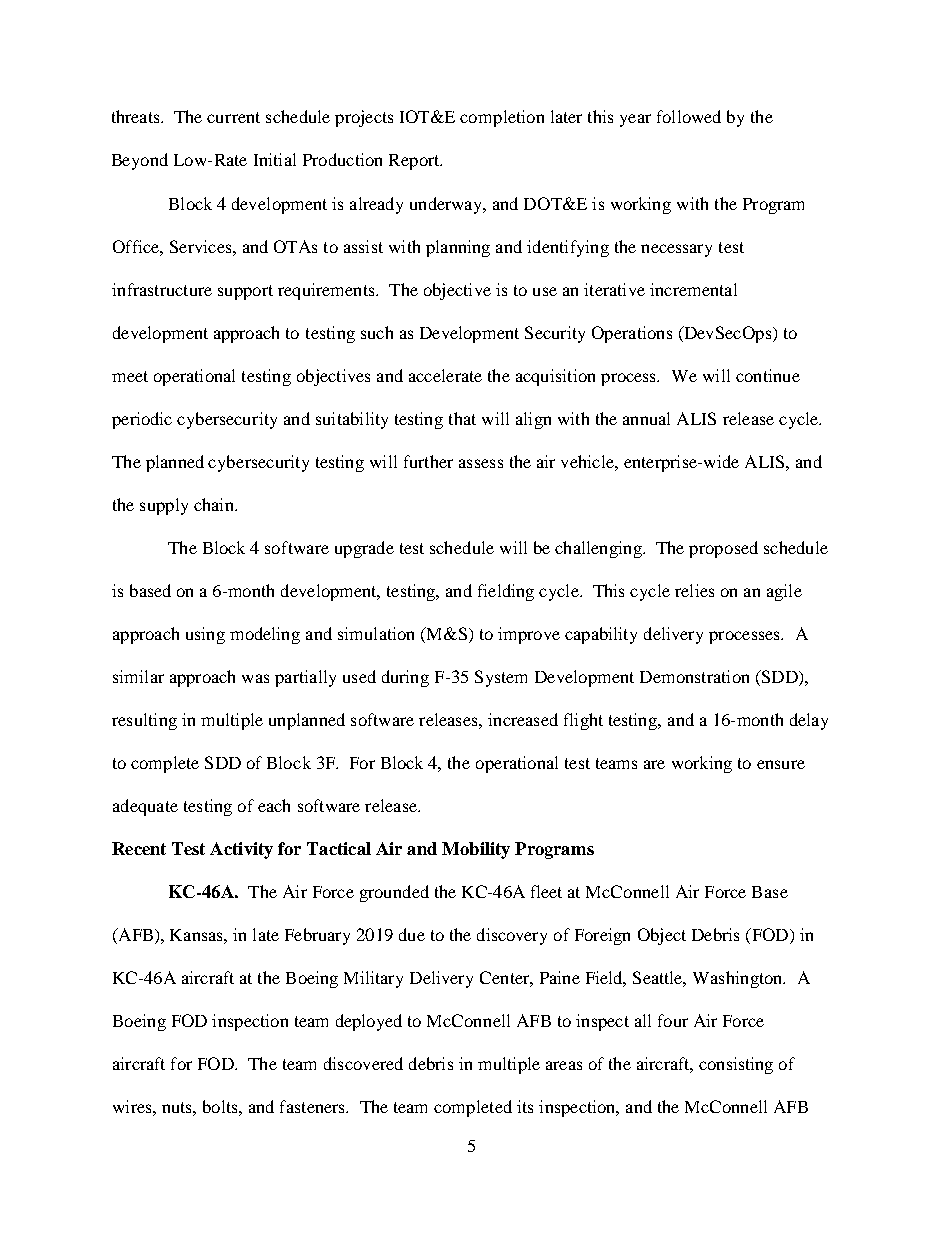 This document has width=952, height=1233. Describe the element at coordinates (274, 805) in the document. I see `each` at that location.
